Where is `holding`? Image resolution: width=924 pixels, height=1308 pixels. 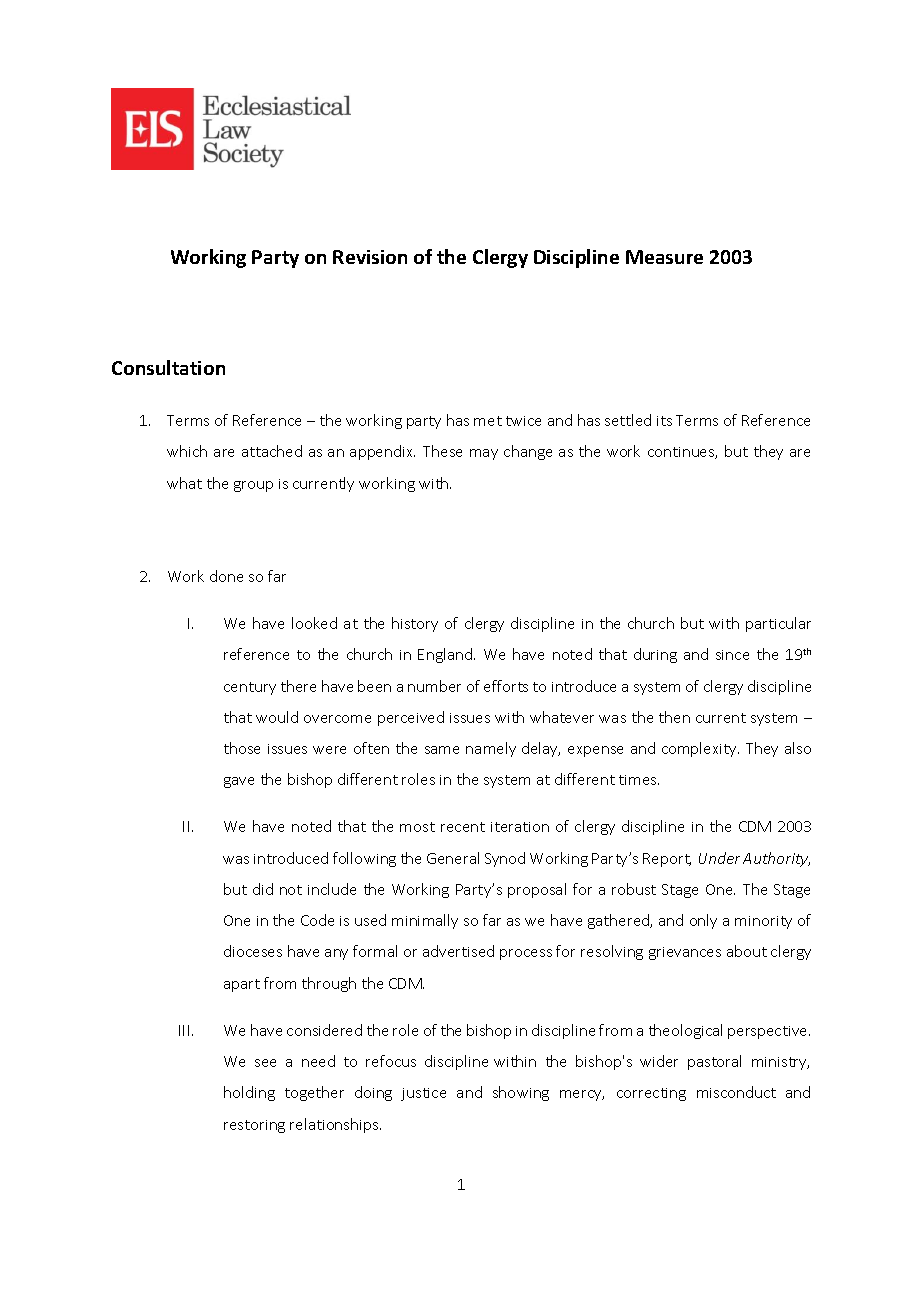
holding is located at coordinates (249, 1093).
